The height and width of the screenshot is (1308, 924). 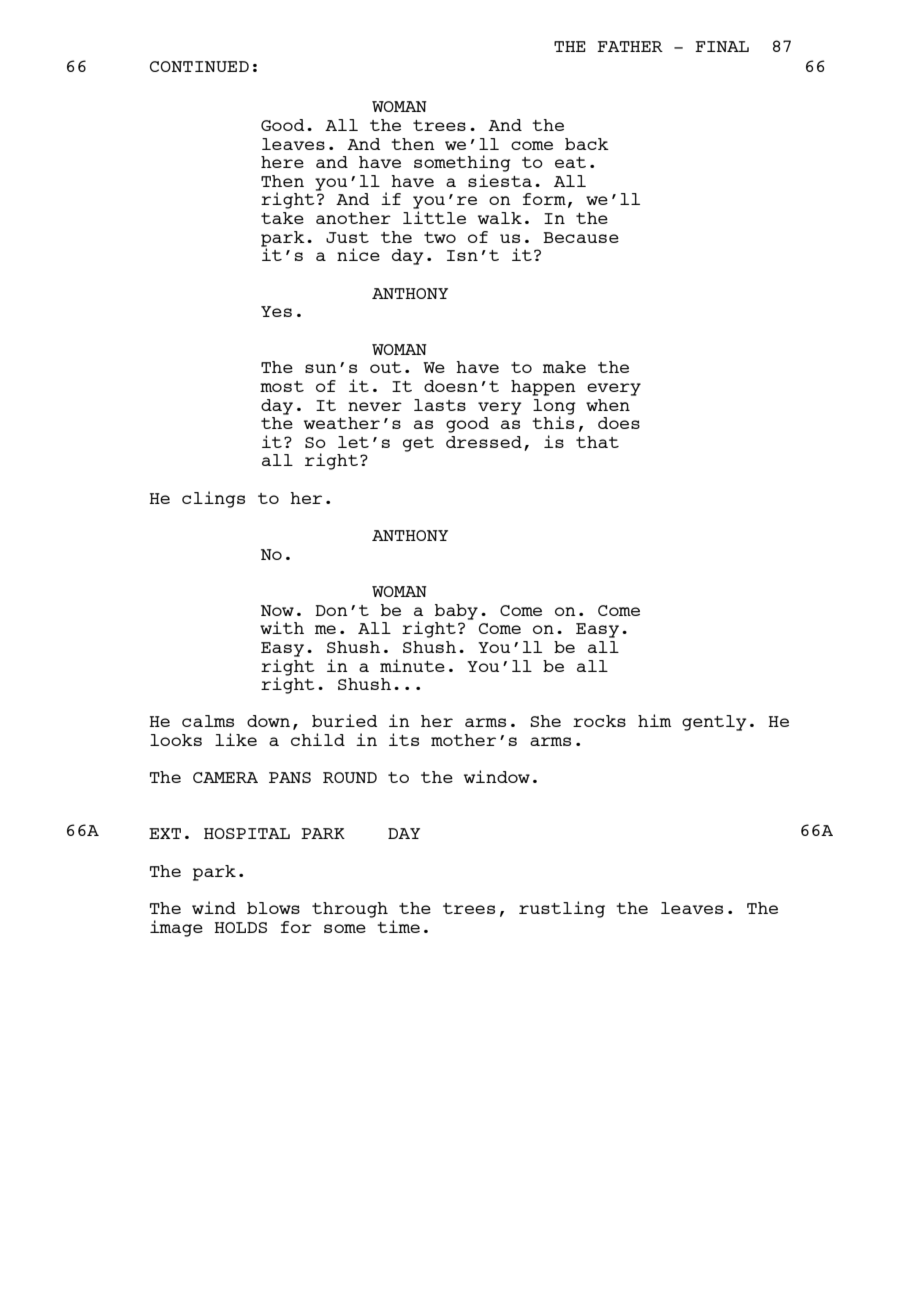 I want to click on calms, so click(x=208, y=721).
